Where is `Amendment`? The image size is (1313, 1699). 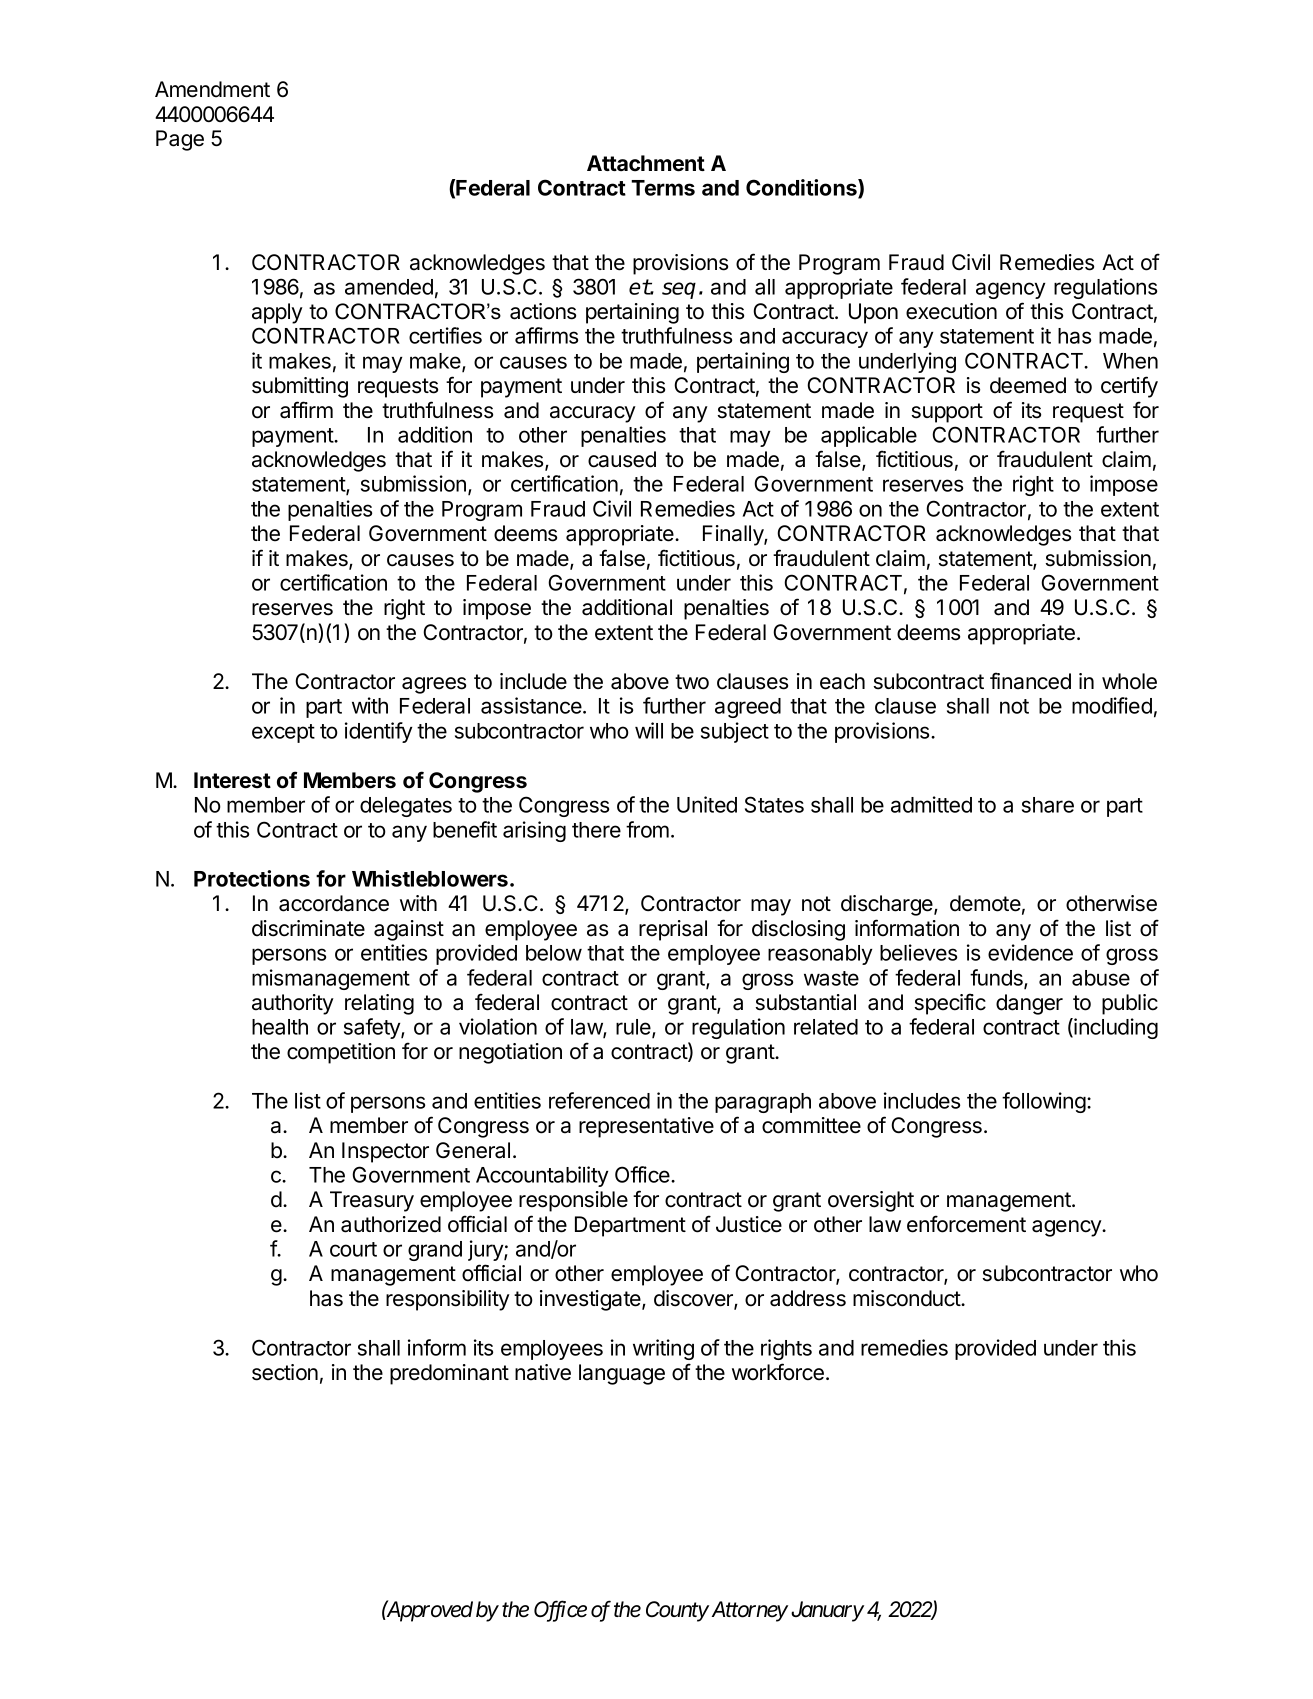 Amendment is located at coordinates (212, 89).
